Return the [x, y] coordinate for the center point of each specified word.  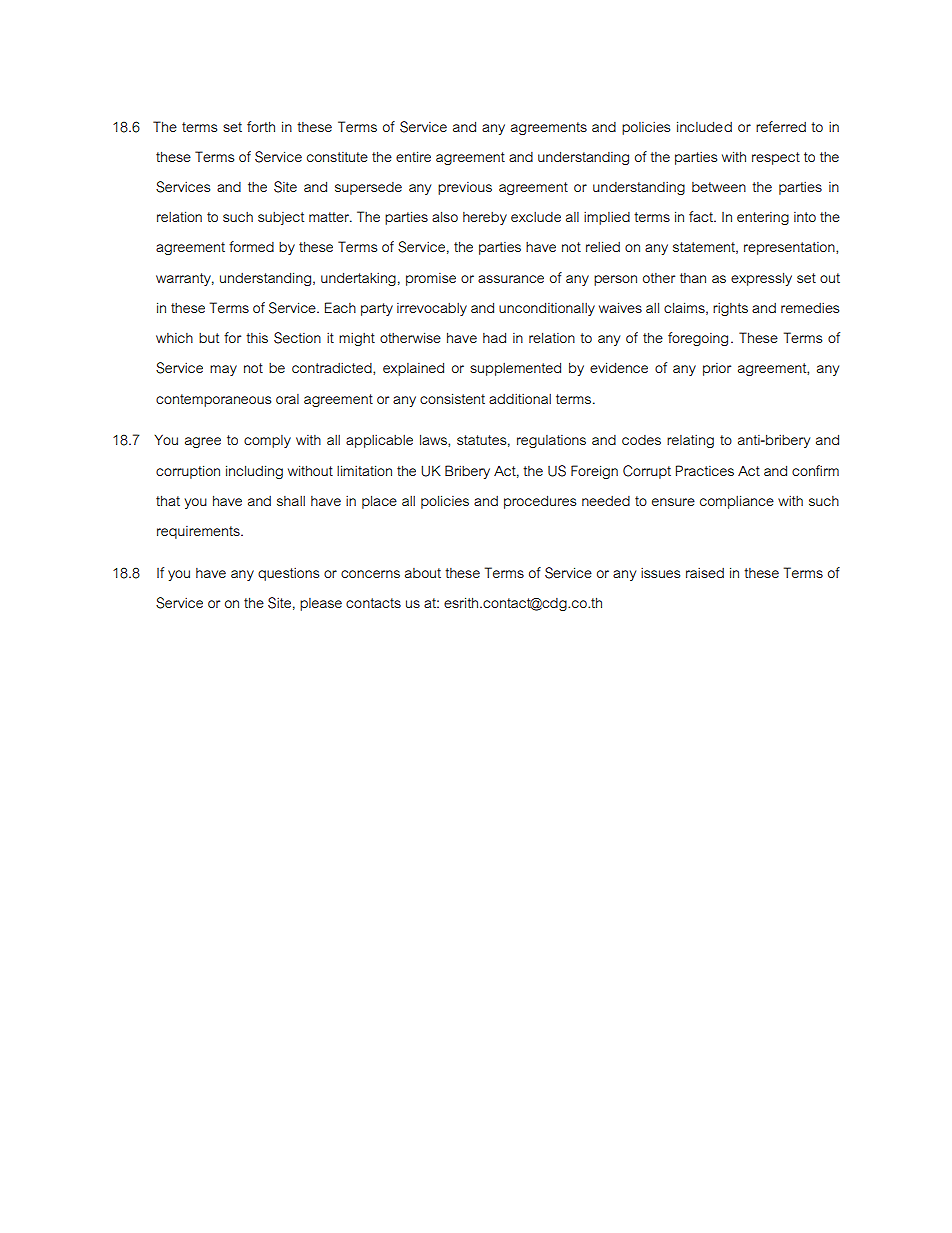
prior [717, 369]
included [704, 126]
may [223, 370]
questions [288, 574]
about [423, 573]
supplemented [515, 369]
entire [413, 156]
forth [261, 126]
